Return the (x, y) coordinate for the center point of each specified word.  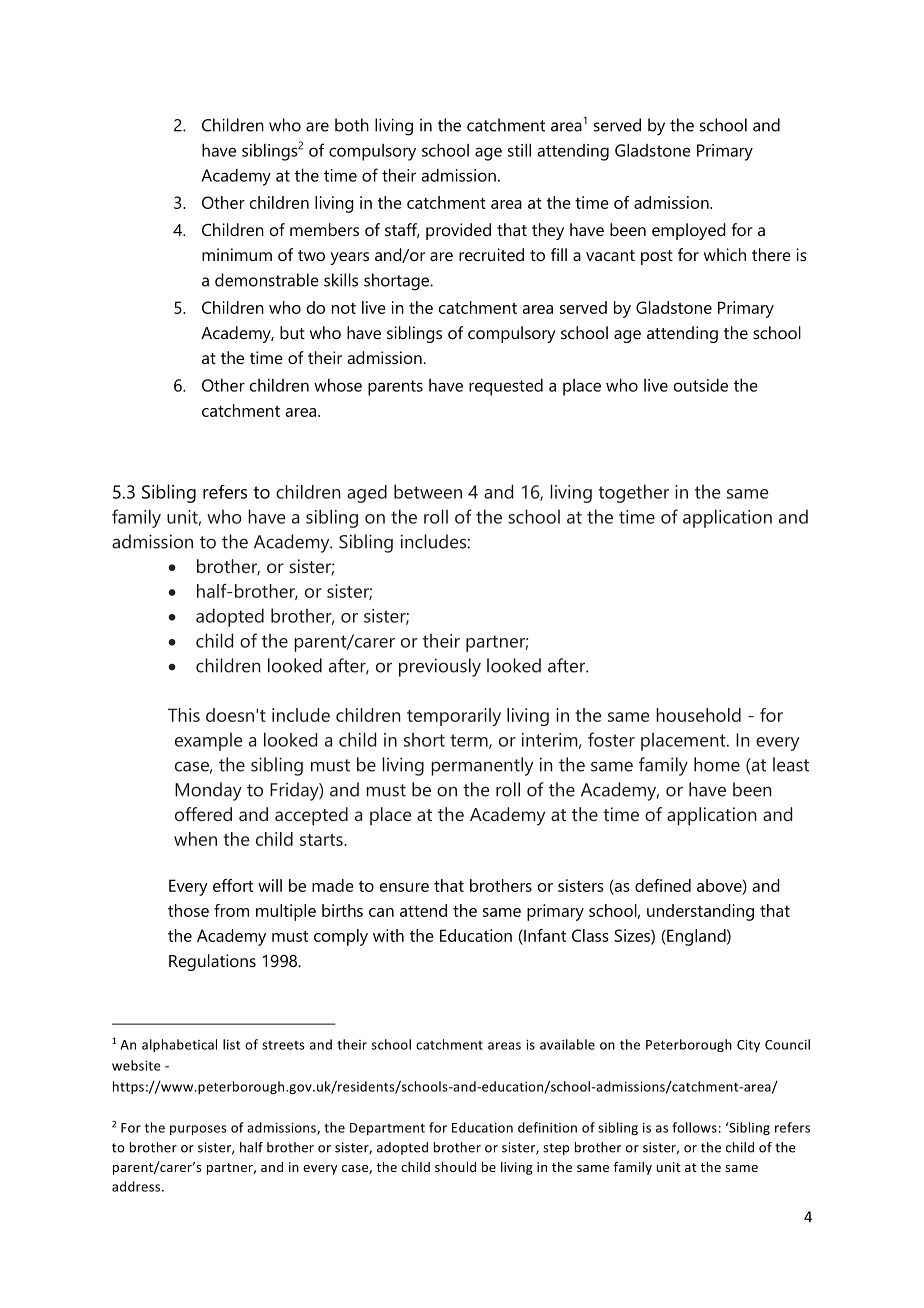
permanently (482, 766)
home (717, 764)
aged (367, 494)
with (388, 935)
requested (506, 387)
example (209, 741)
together (633, 493)
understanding (700, 912)
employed (689, 231)
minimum (237, 254)
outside (701, 385)
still (519, 150)
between (428, 491)
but (292, 332)
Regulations (212, 962)
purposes (198, 1130)
